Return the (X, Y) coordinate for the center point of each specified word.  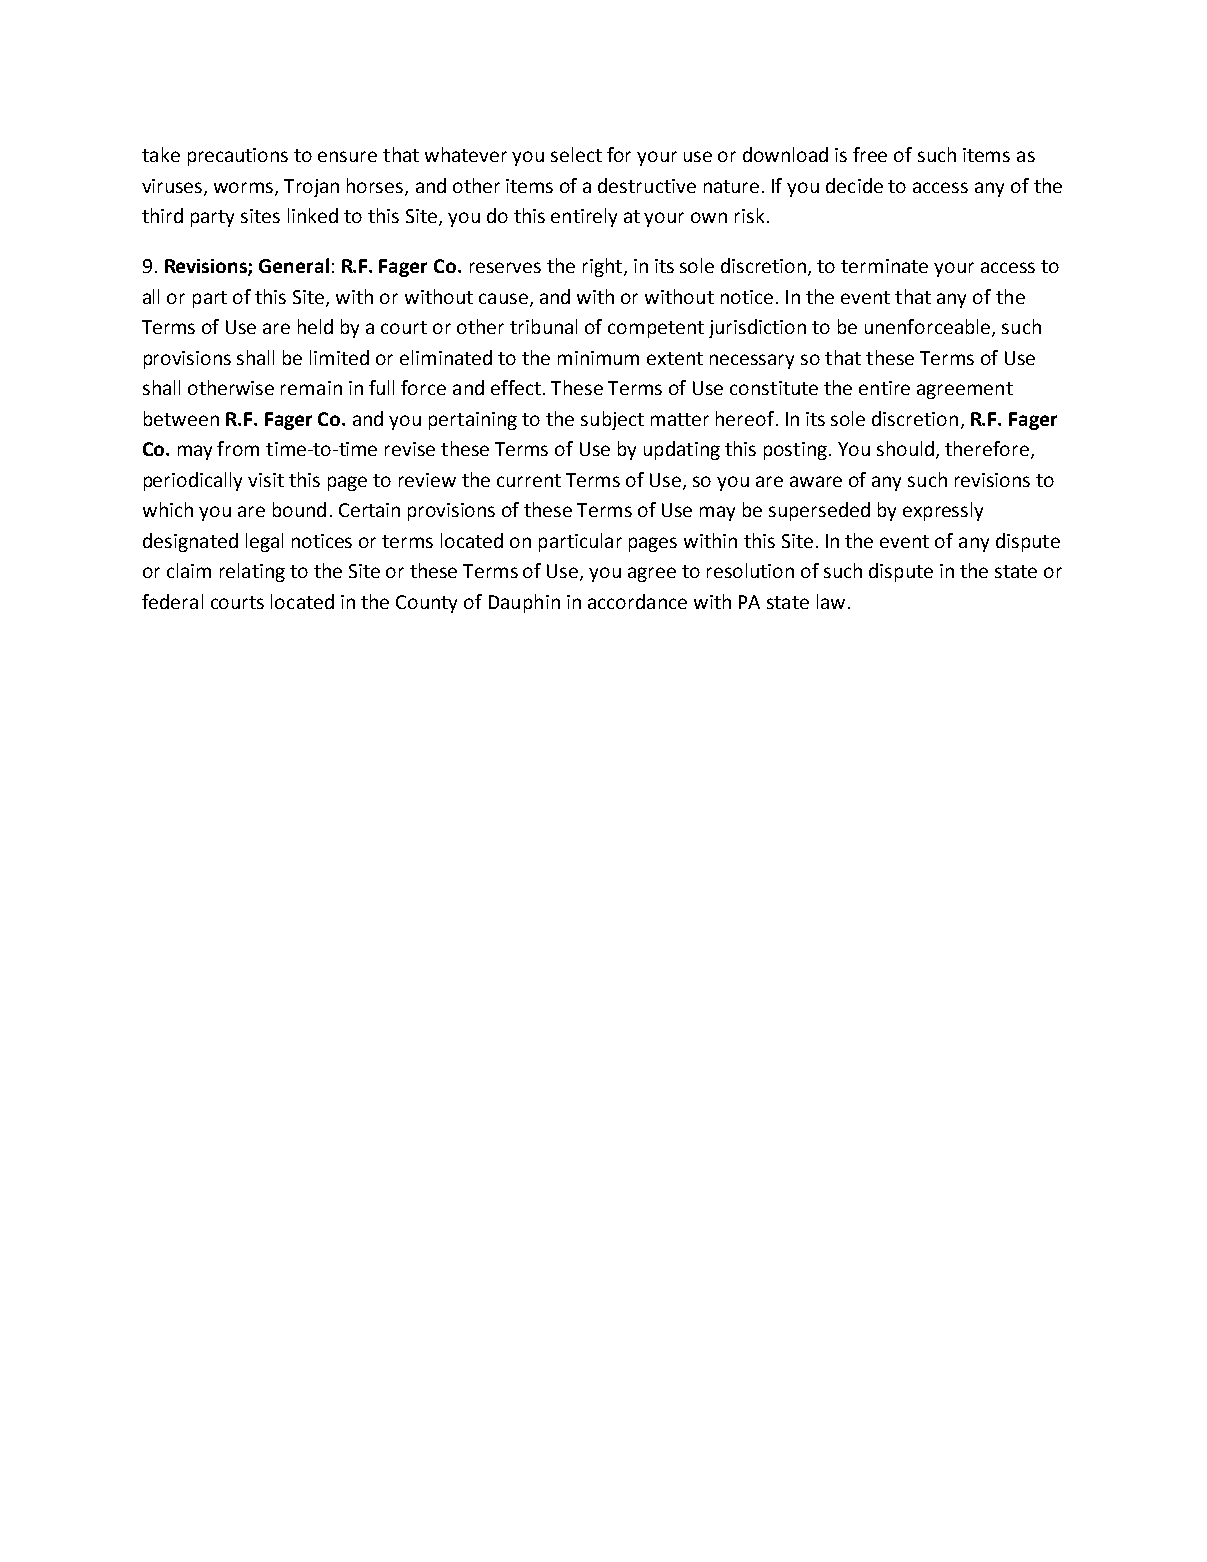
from (238, 448)
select (576, 154)
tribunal (543, 326)
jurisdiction (757, 328)
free (870, 154)
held (315, 326)
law (831, 601)
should (905, 448)
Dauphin (524, 603)
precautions (238, 157)
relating (252, 572)
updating (682, 450)
